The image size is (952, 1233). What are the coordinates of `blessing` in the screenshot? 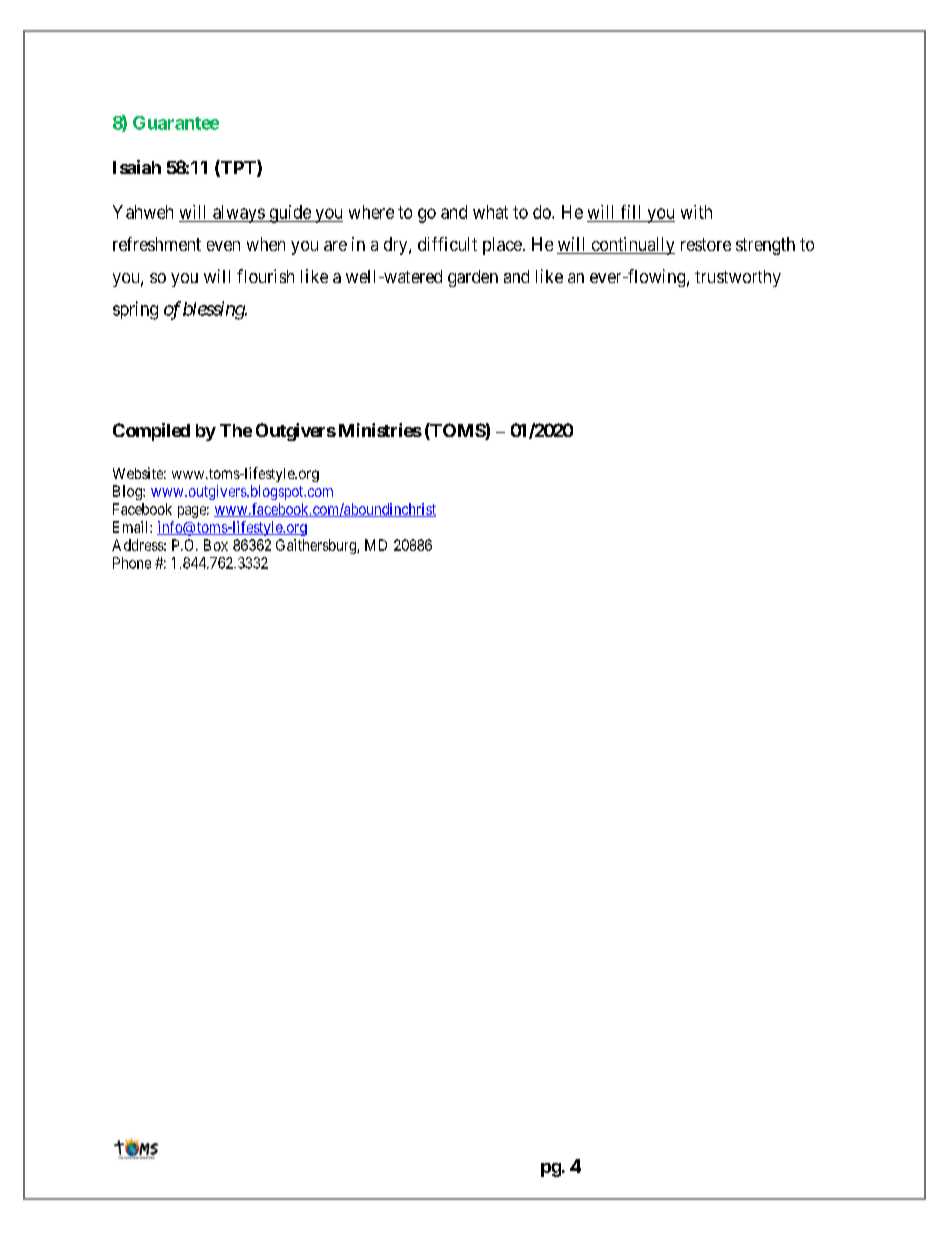 It's located at (214, 310).
